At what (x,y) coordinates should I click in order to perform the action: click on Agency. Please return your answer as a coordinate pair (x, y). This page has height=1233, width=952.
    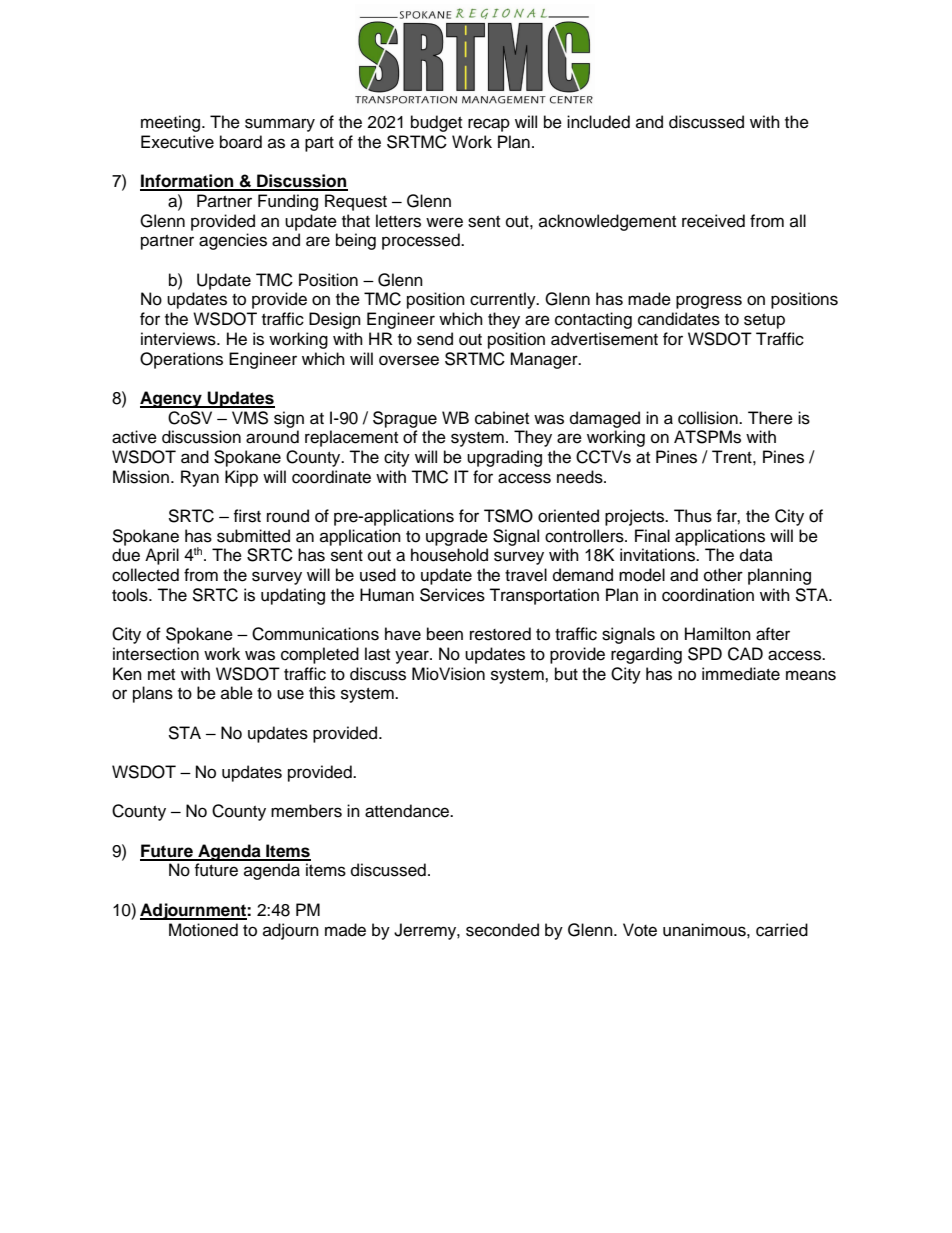
    Looking at the image, I should click on (172, 399).
